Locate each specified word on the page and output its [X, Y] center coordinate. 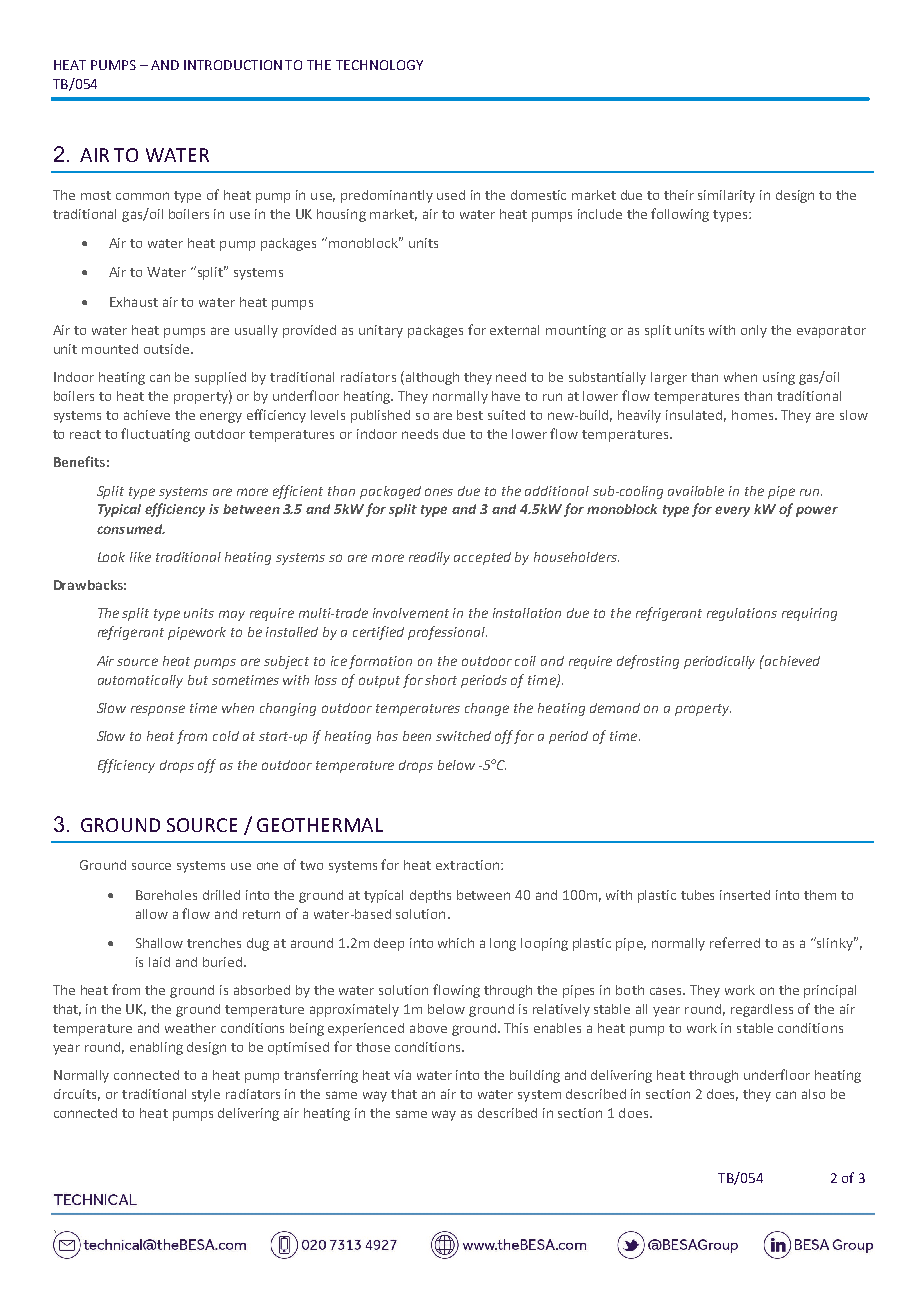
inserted [745, 895]
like [140, 557]
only [754, 331]
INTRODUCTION [233, 65]
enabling [156, 1048]
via [402, 1075]
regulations [742, 614]
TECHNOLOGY [379, 65]
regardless [762, 1010]
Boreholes [166, 895]
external [514, 330]
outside [168, 349]
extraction [467, 865]
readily [429, 558]
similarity [726, 196]
